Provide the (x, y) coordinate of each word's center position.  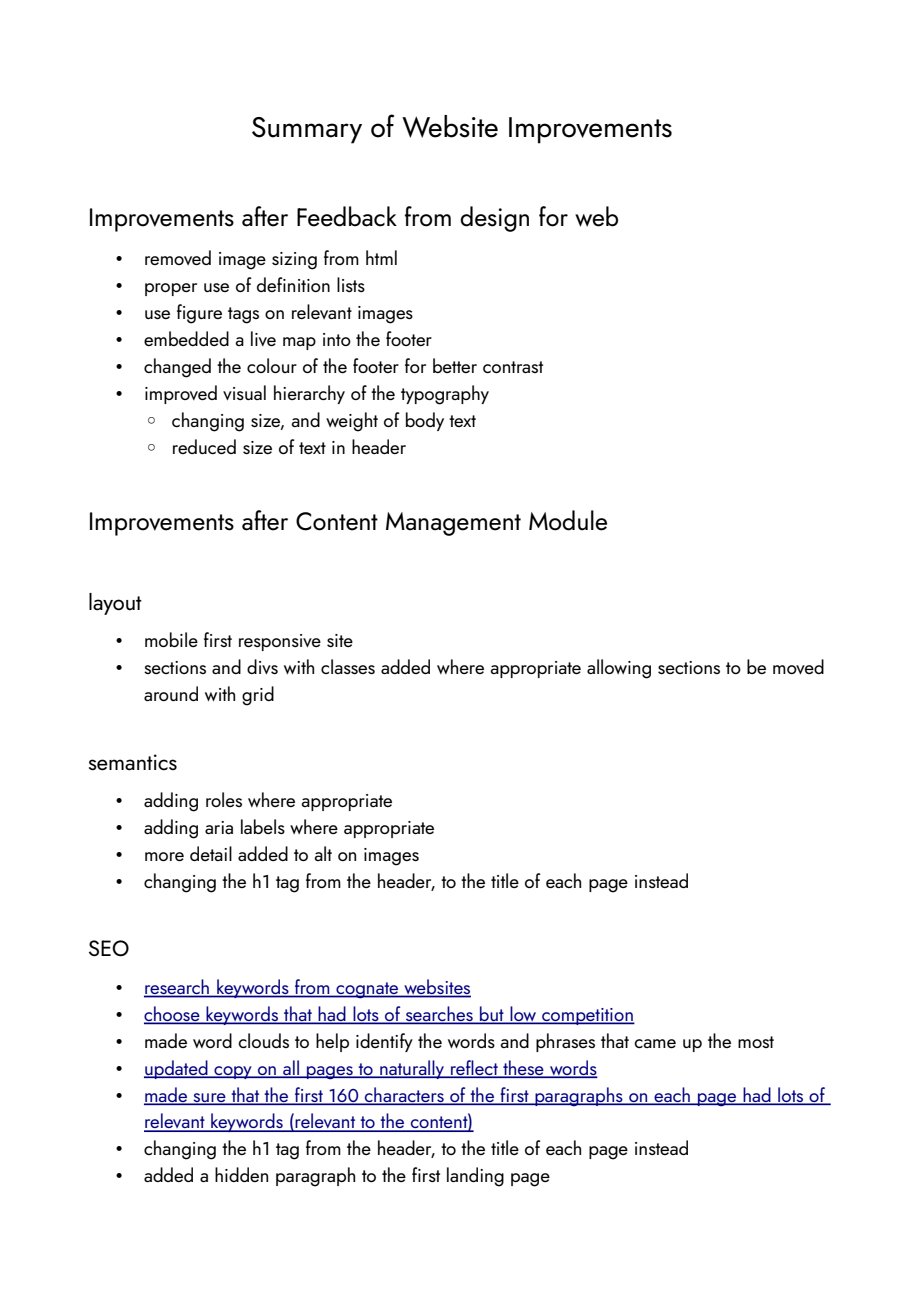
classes (348, 666)
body (425, 421)
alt (323, 853)
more (164, 856)
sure (209, 1098)
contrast (513, 367)
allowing (619, 669)
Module (568, 520)
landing (475, 1177)
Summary (307, 130)
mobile (171, 639)
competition (587, 1016)
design (494, 219)
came (655, 1043)
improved (181, 394)
